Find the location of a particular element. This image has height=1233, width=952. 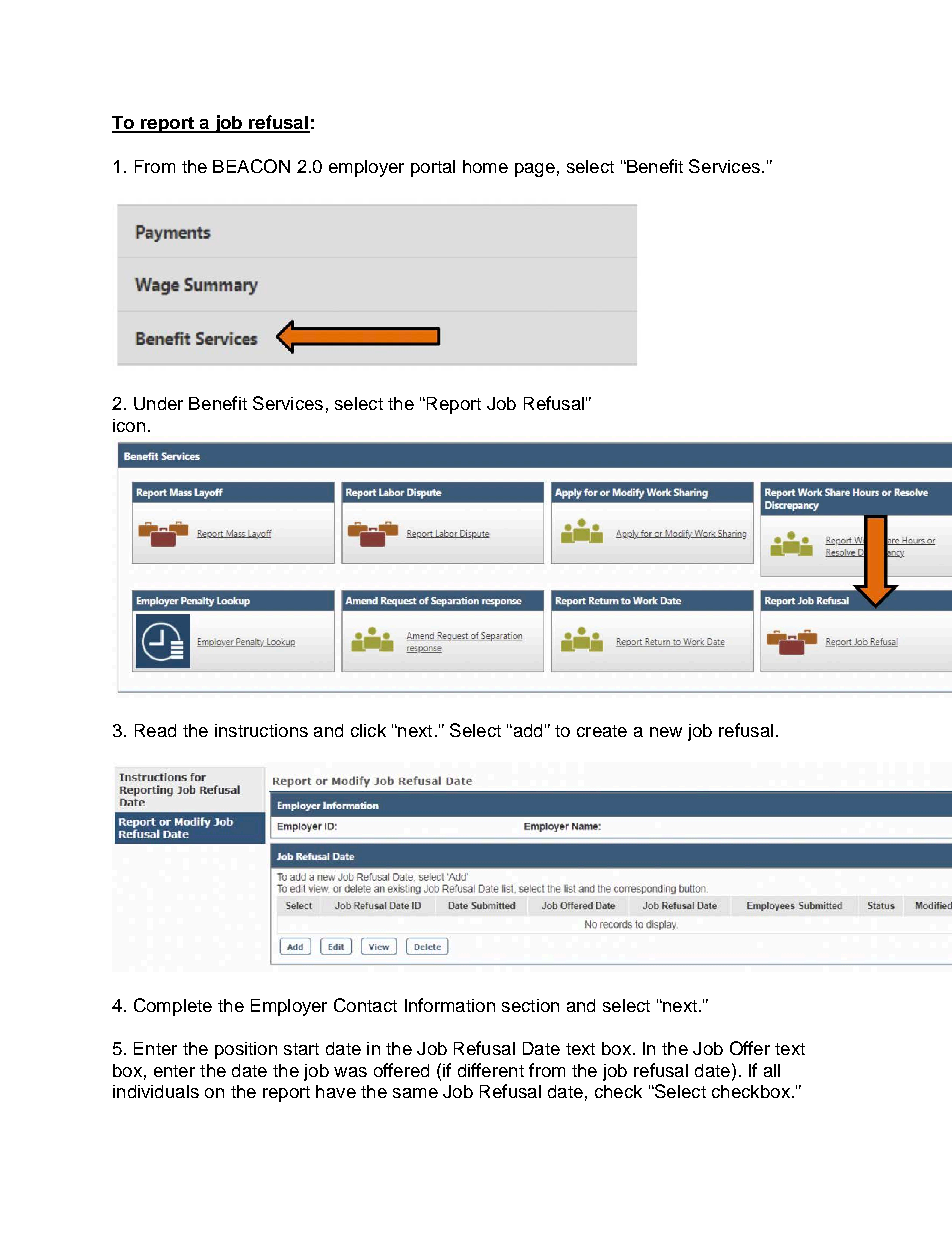

page is located at coordinates (535, 170).
